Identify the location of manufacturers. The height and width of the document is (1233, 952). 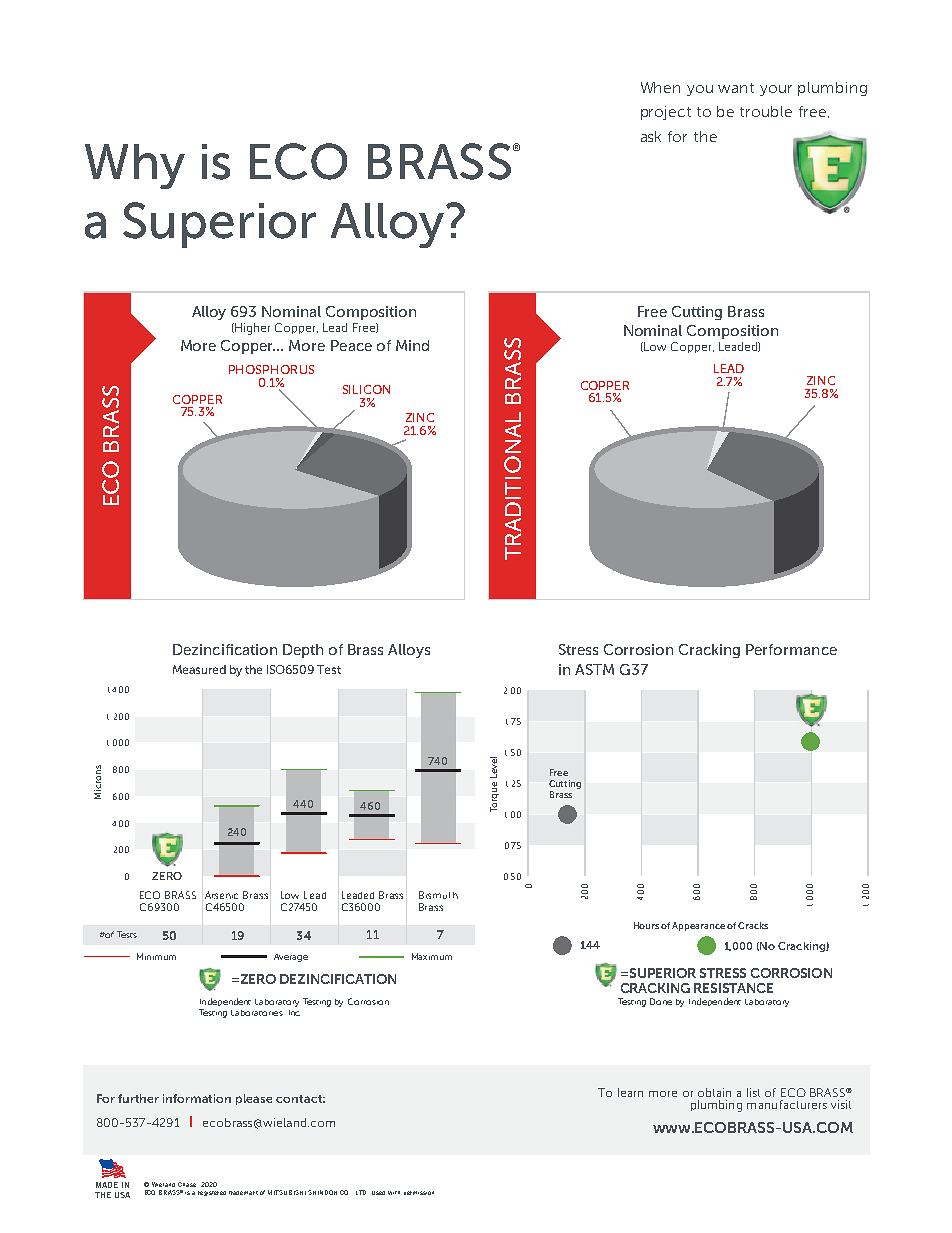
(787, 1104).
